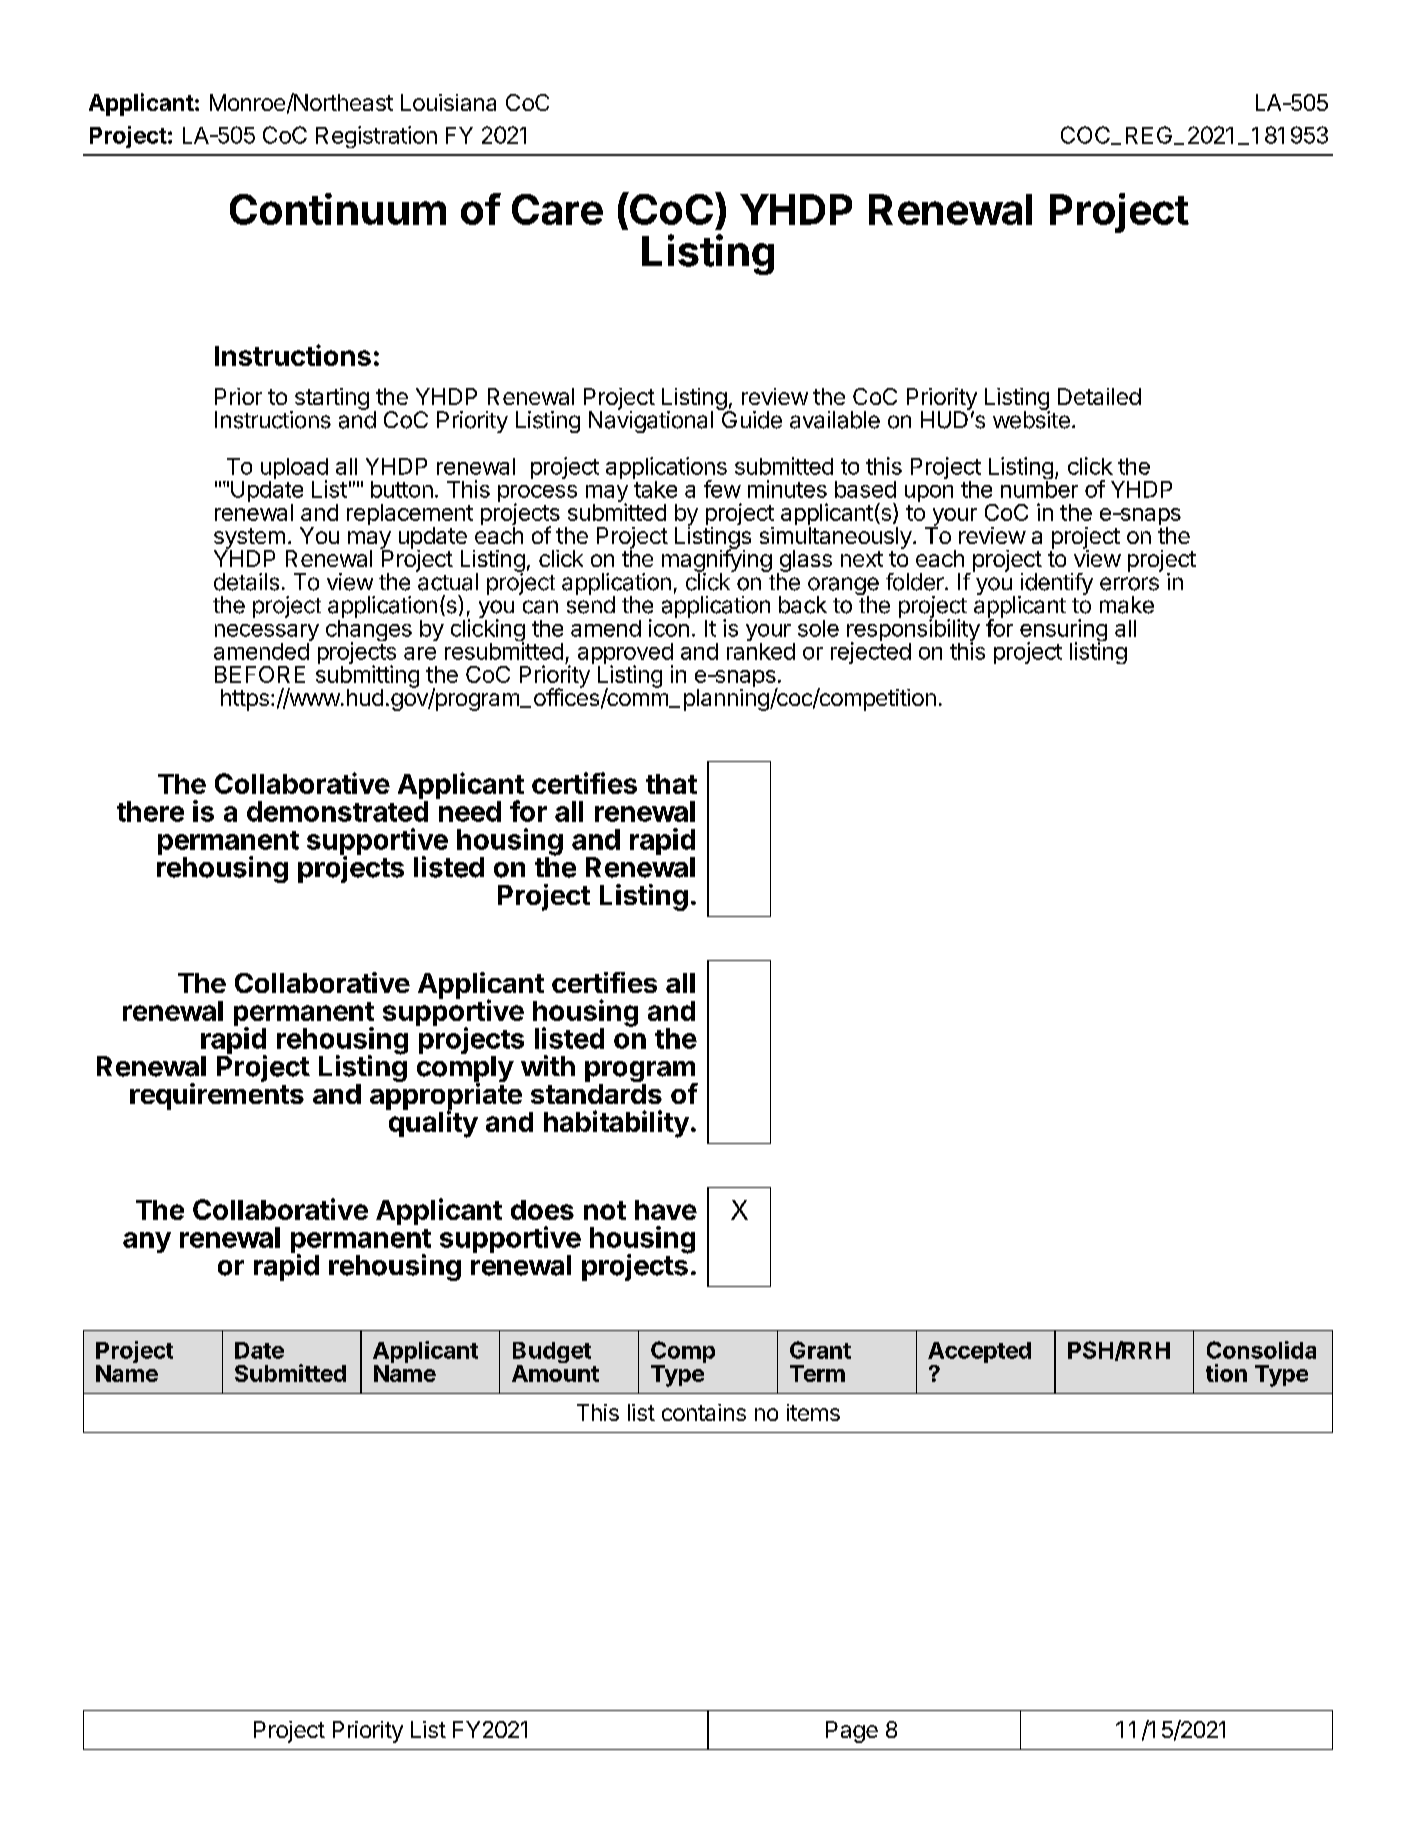  What do you see at coordinates (671, 784) in the screenshot?
I see `that` at bounding box center [671, 784].
